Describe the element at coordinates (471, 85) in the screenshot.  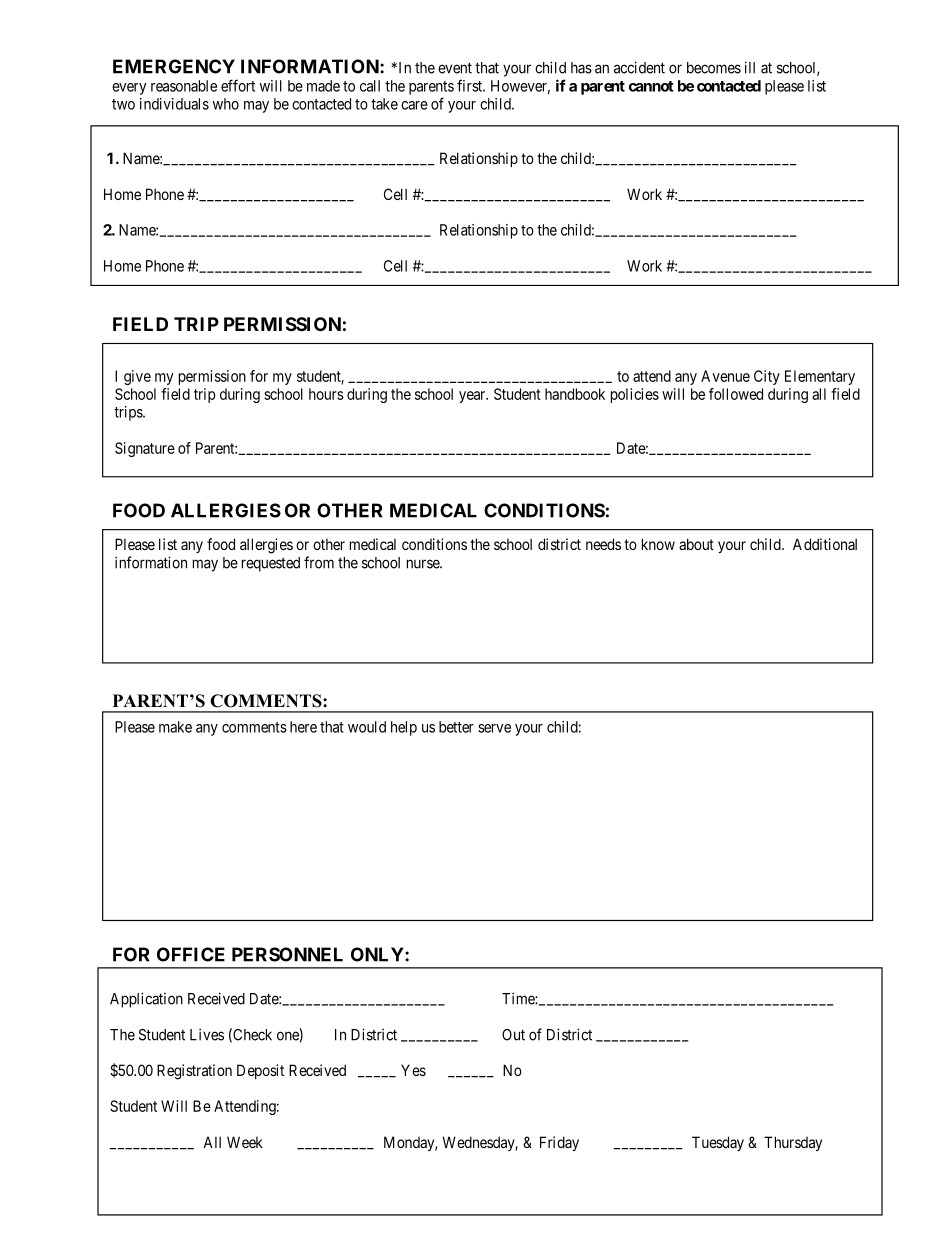
I see `first` at that location.
